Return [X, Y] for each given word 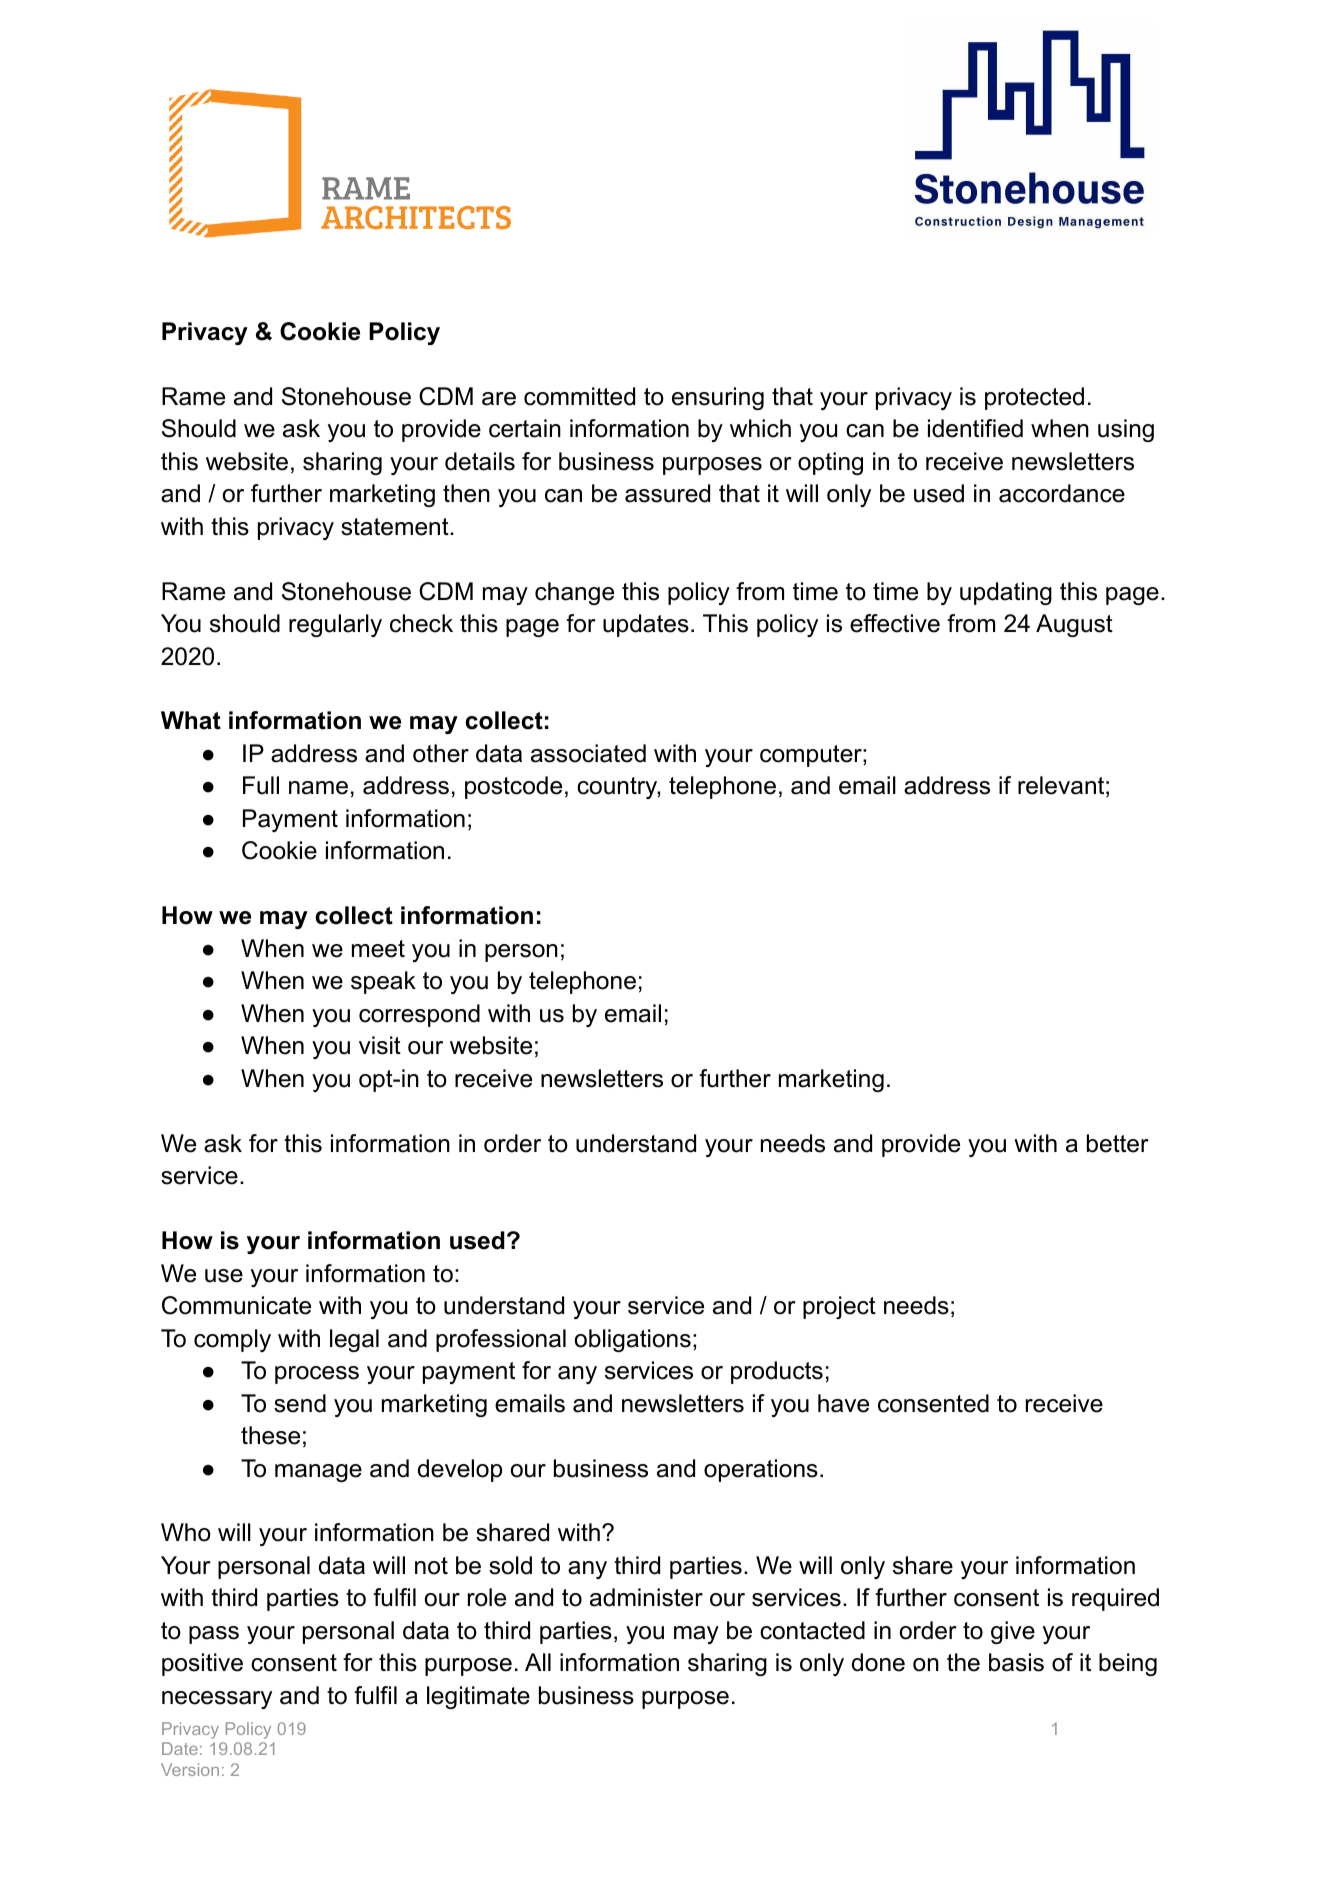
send [300, 1403]
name [318, 788]
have [843, 1403]
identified [975, 428]
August [1074, 625]
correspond [419, 1015]
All [538, 1662]
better [1118, 1143]
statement [396, 527]
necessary [217, 1700]
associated [588, 753]
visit [380, 1045]
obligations [633, 1340]
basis [1016, 1662]
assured [667, 493]
